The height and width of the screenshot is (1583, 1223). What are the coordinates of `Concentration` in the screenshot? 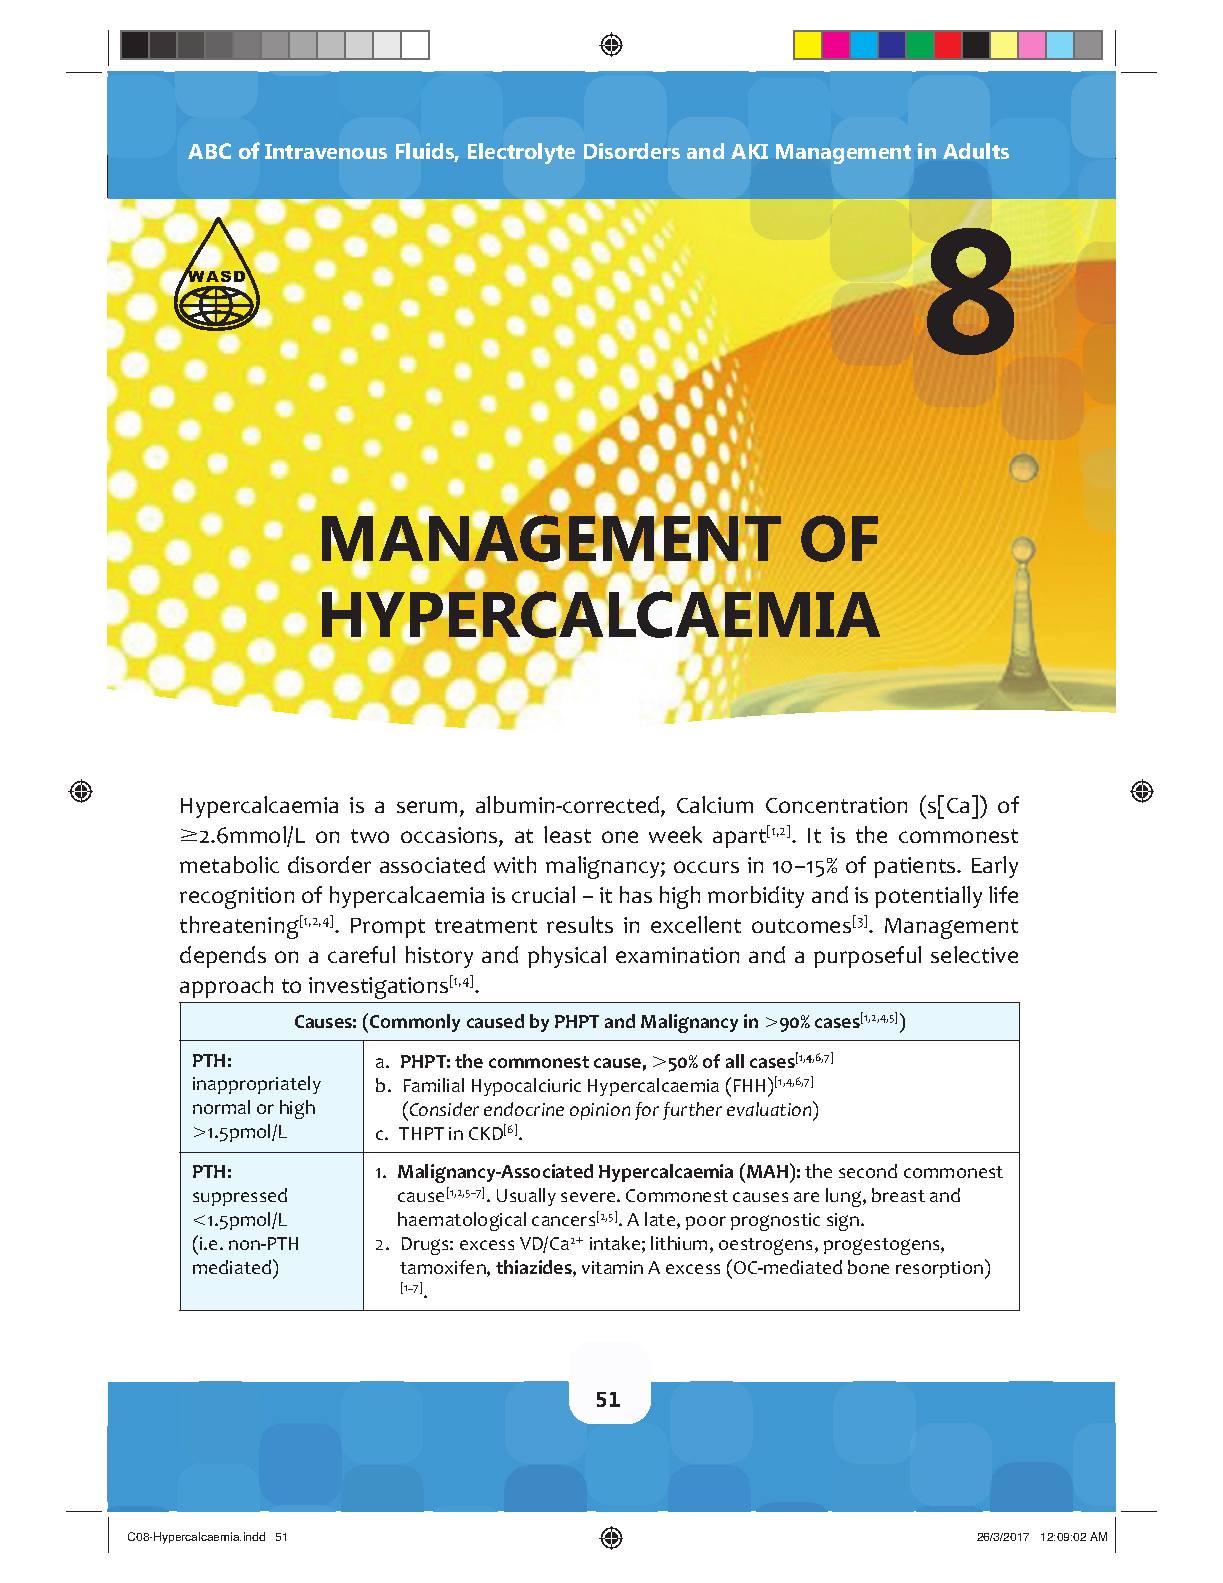 It's located at (836, 805).
